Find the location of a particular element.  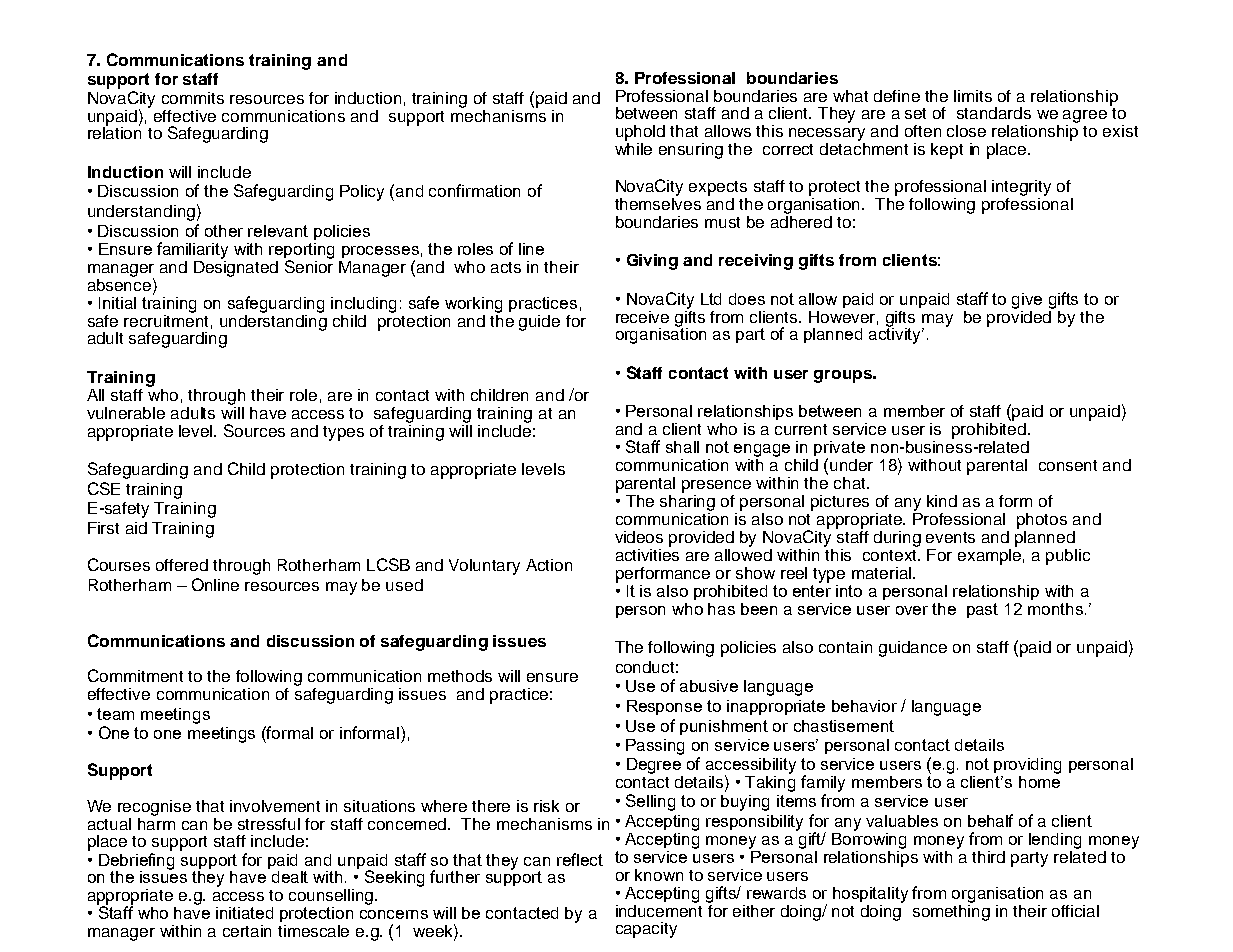

inducement is located at coordinates (659, 909).
